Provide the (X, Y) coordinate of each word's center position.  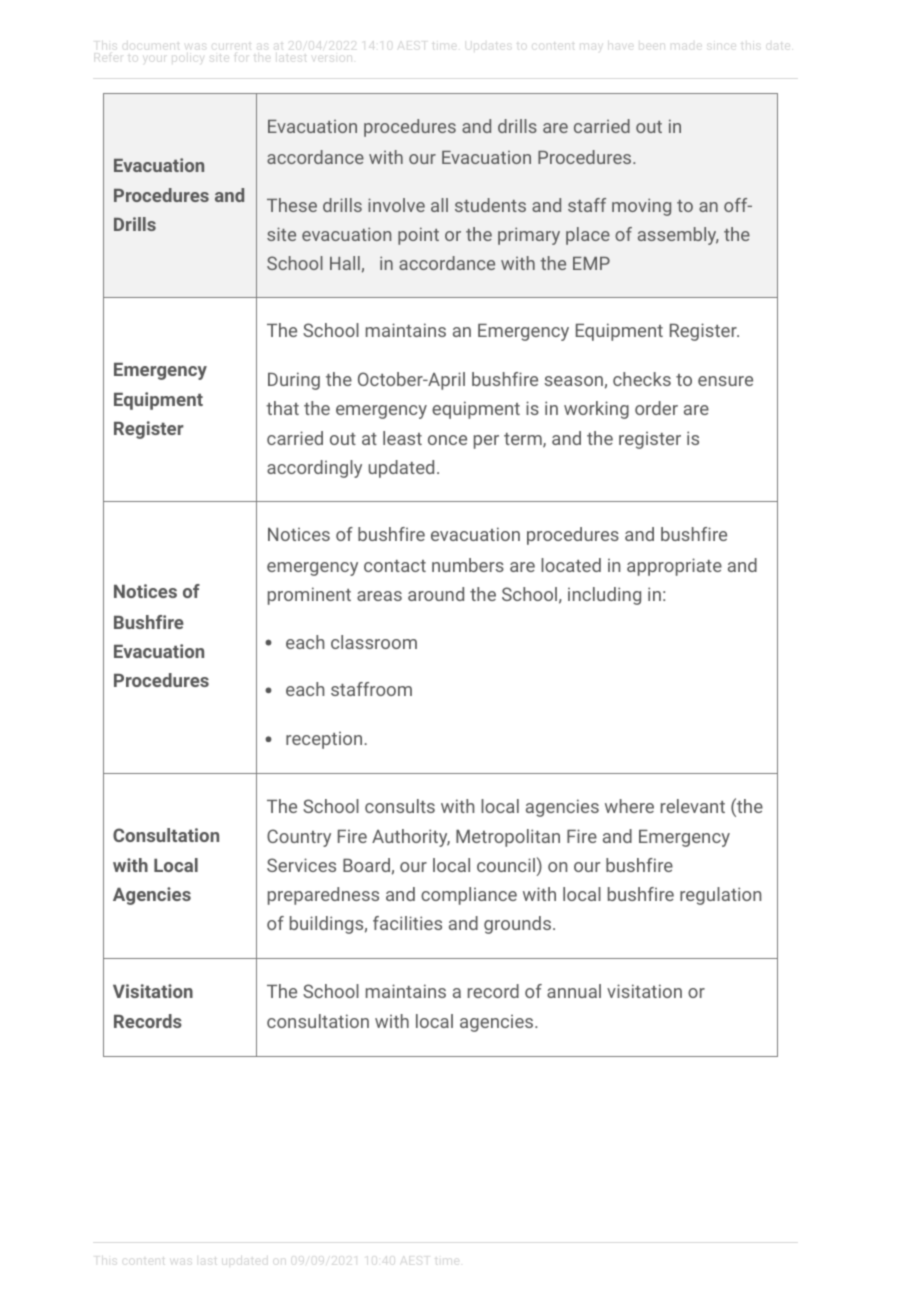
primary (529, 236)
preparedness (323, 896)
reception (324, 740)
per (486, 442)
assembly (678, 236)
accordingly (314, 469)
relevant (693, 806)
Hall (345, 263)
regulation (720, 896)
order (656, 408)
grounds (517, 925)
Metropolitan (508, 838)
